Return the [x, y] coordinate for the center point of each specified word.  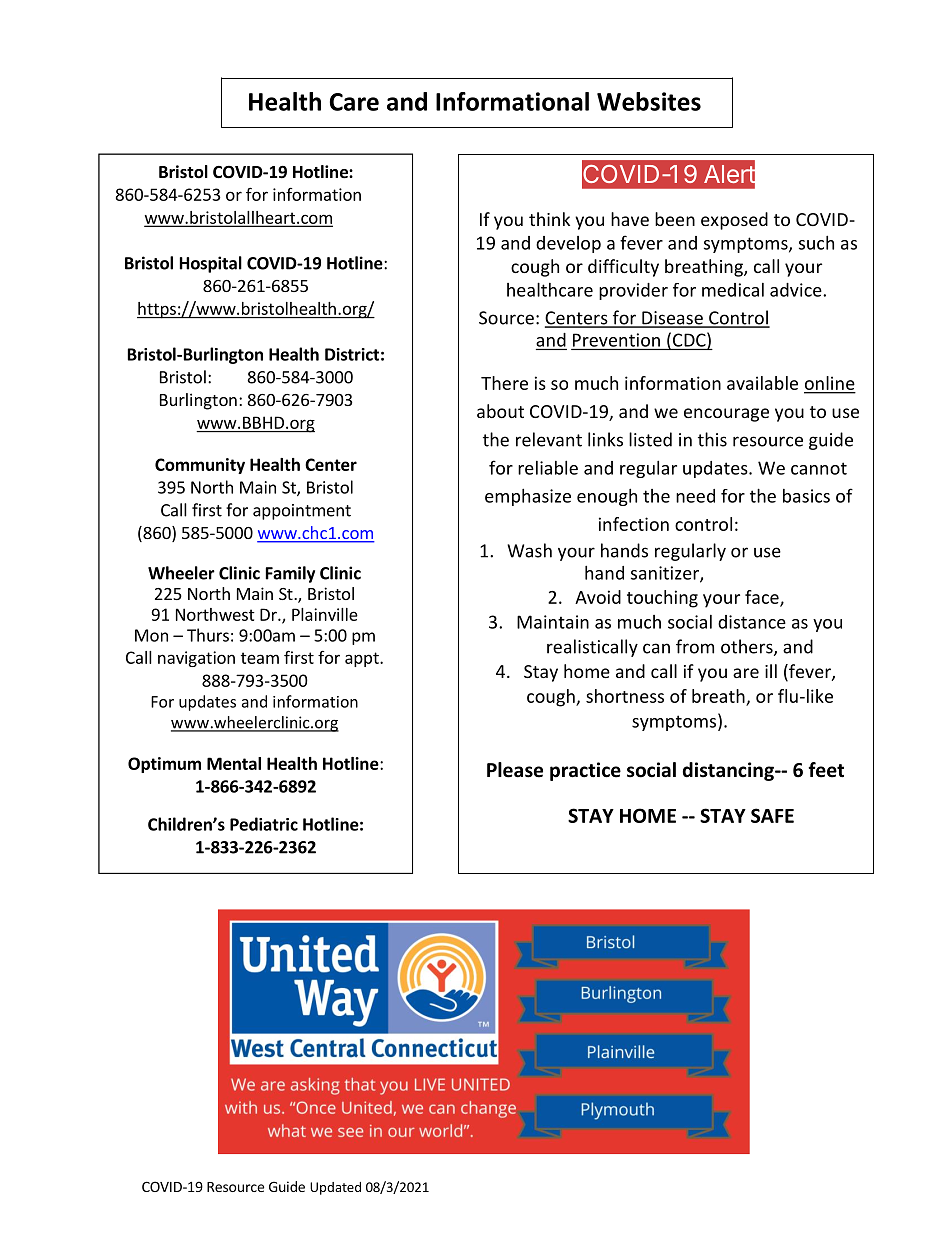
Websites [649, 101]
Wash [529, 550]
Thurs [208, 635]
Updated [335, 1188]
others [748, 647]
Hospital [211, 264]
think [549, 219]
